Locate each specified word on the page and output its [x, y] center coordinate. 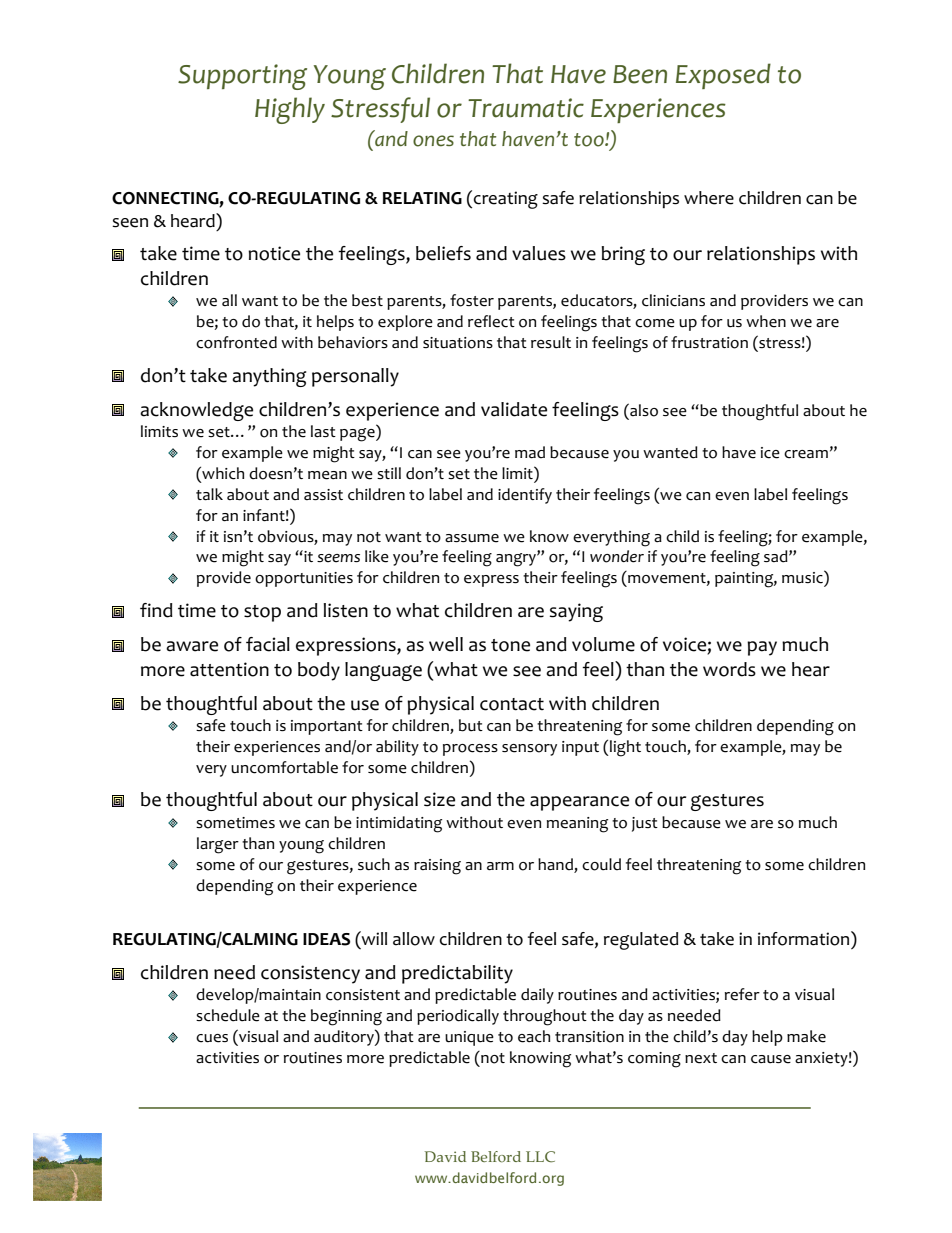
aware [192, 646]
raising [437, 867]
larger [218, 845]
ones [433, 141]
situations [458, 343]
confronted [236, 342]
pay [762, 648]
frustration [709, 342]
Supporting [242, 77]
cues [212, 1038]
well [446, 644]
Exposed [723, 76]
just [645, 824]
